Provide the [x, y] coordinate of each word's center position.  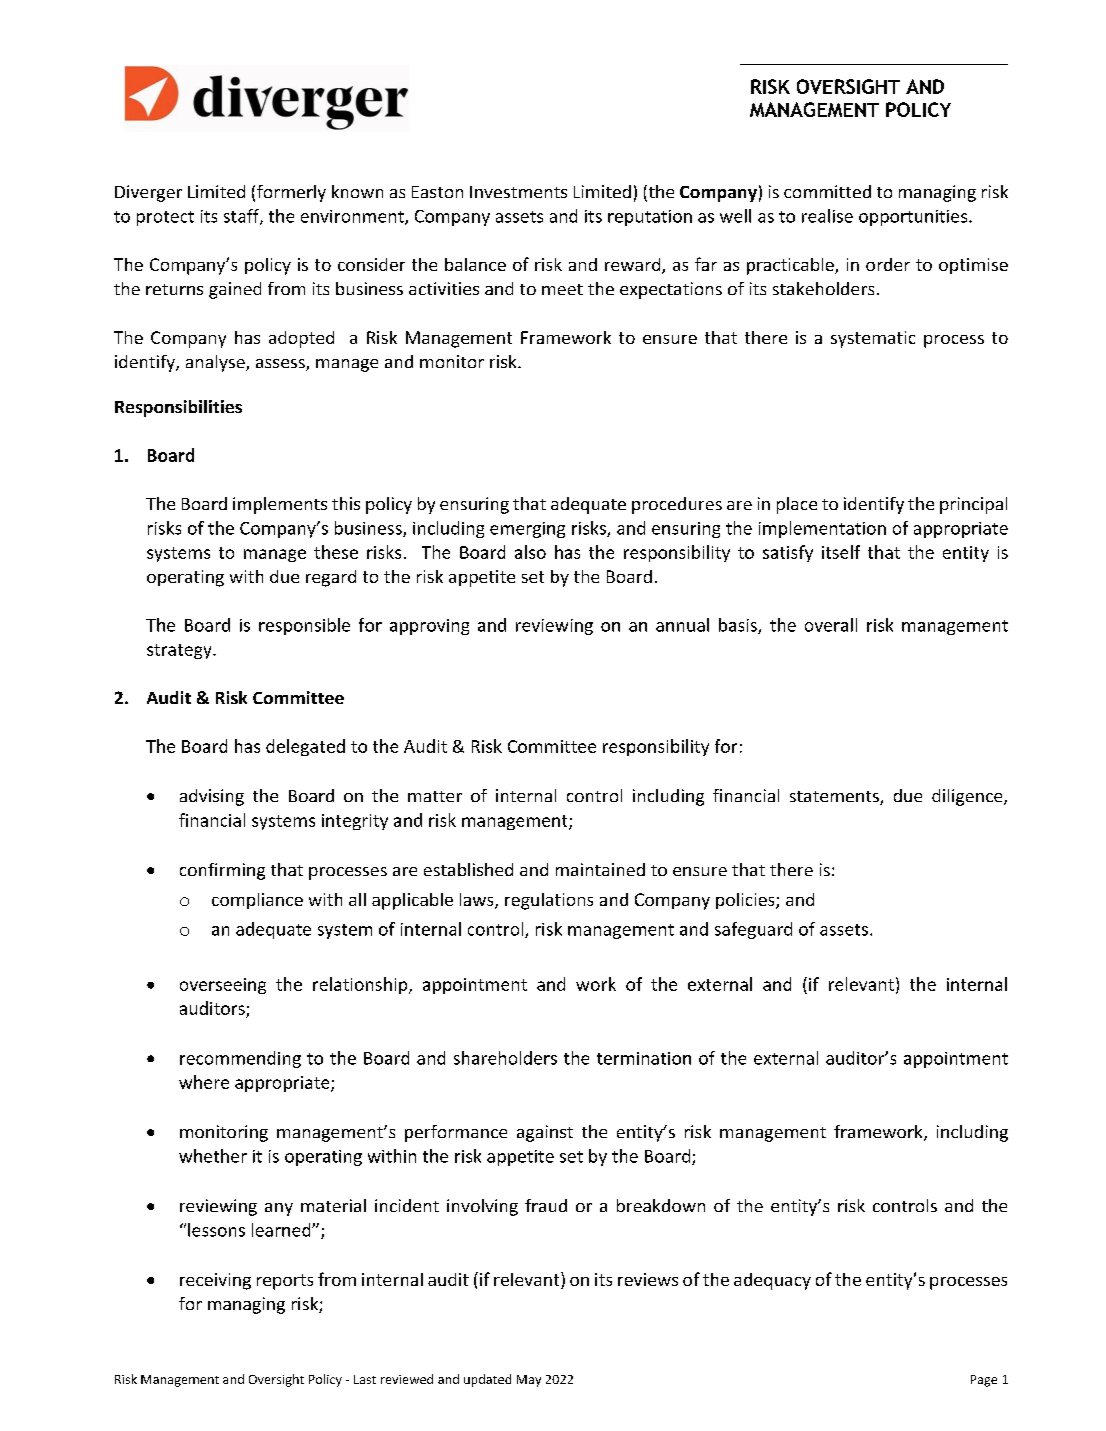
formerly [291, 193]
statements [835, 798]
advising [212, 797]
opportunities [914, 218]
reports [285, 1282]
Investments [518, 192]
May [529, 1381]
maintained [600, 869]
